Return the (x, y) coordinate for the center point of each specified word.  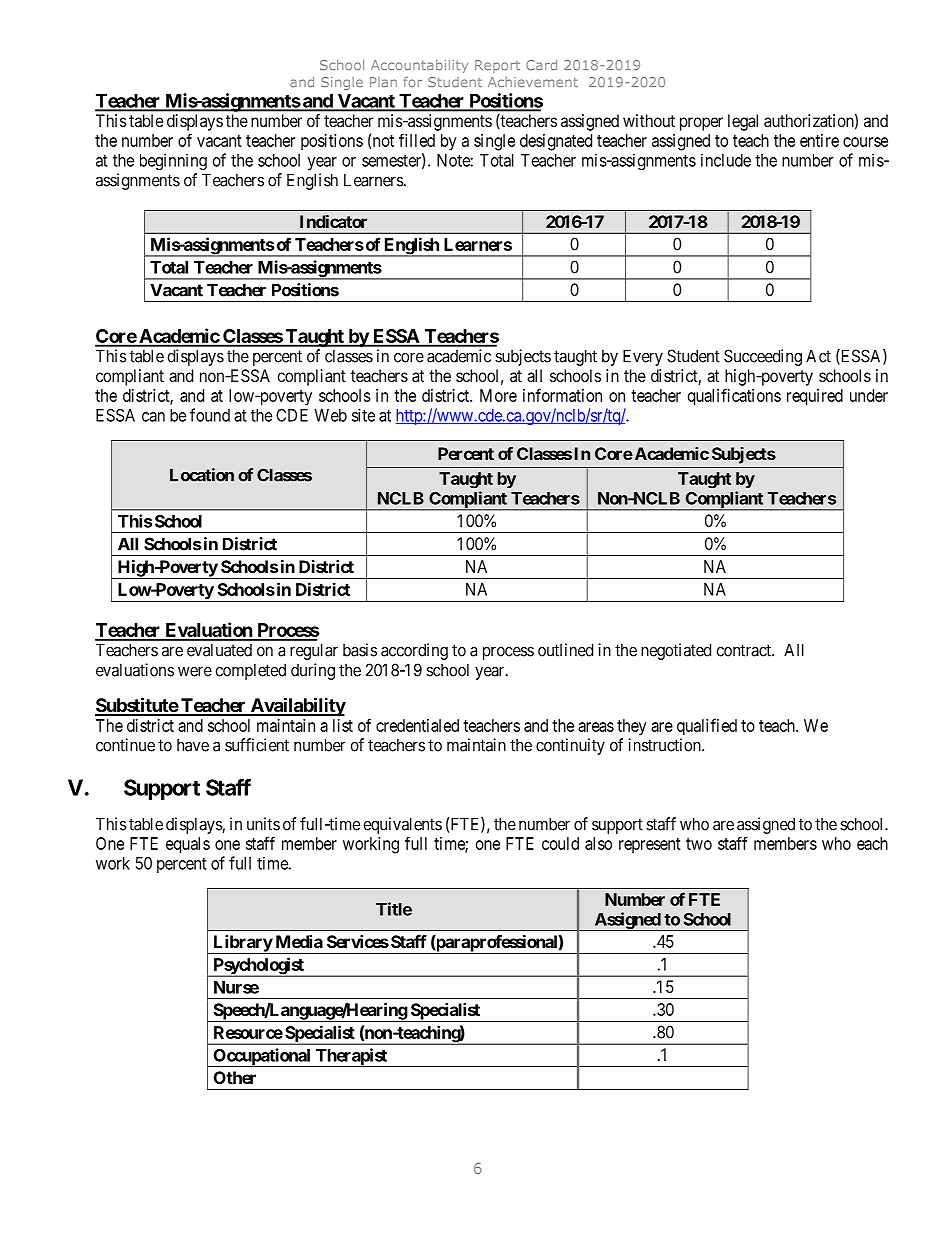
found (210, 415)
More (498, 395)
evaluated (219, 650)
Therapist (351, 1057)
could (560, 843)
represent (650, 846)
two (699, 844)
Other (235, 1077)
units (263, 824)
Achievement (533, 82)
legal (743, 122)
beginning (173, 161)
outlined (565, 650)
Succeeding (763, 357)
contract (745, 650)
